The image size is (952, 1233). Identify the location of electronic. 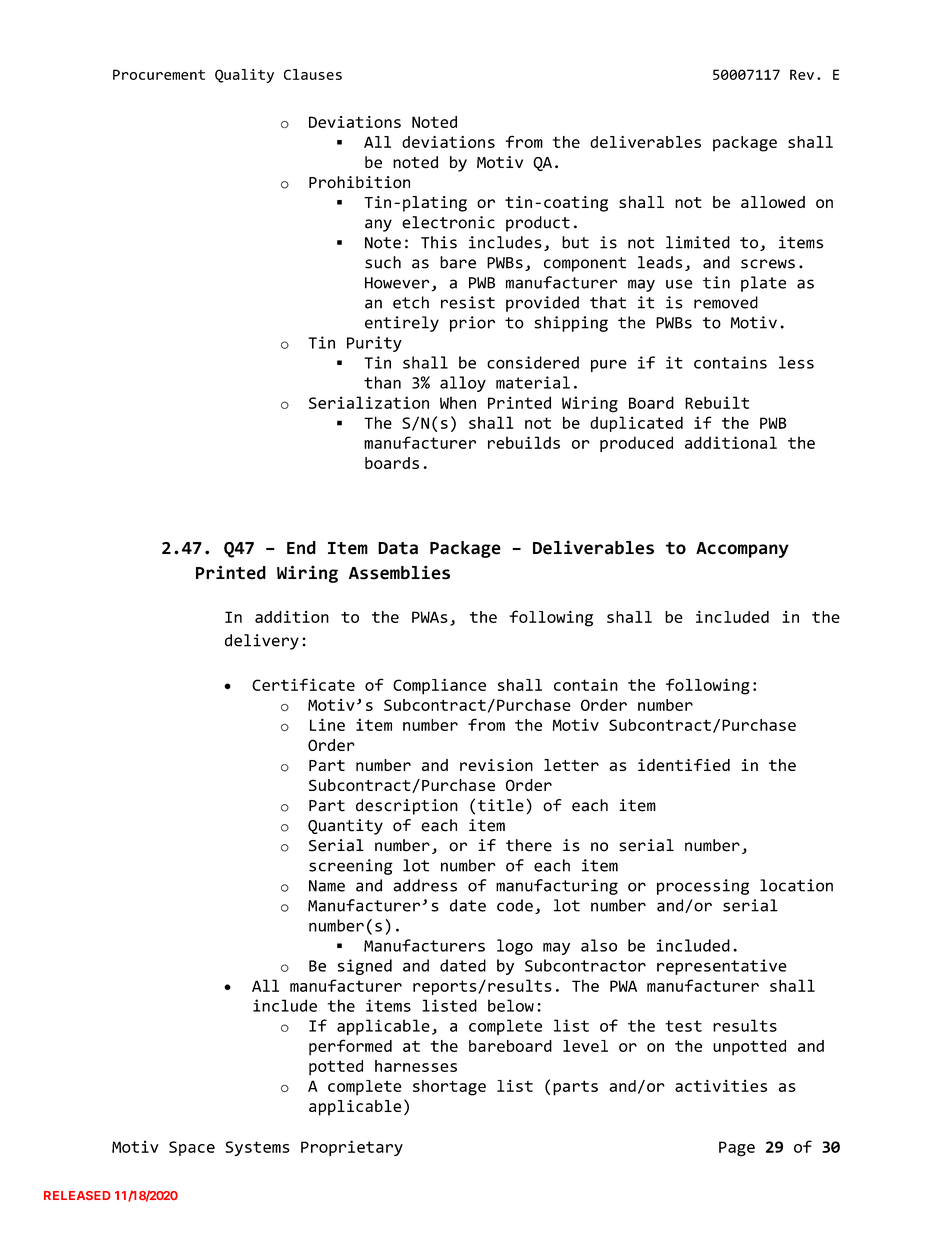
(448, 222).
